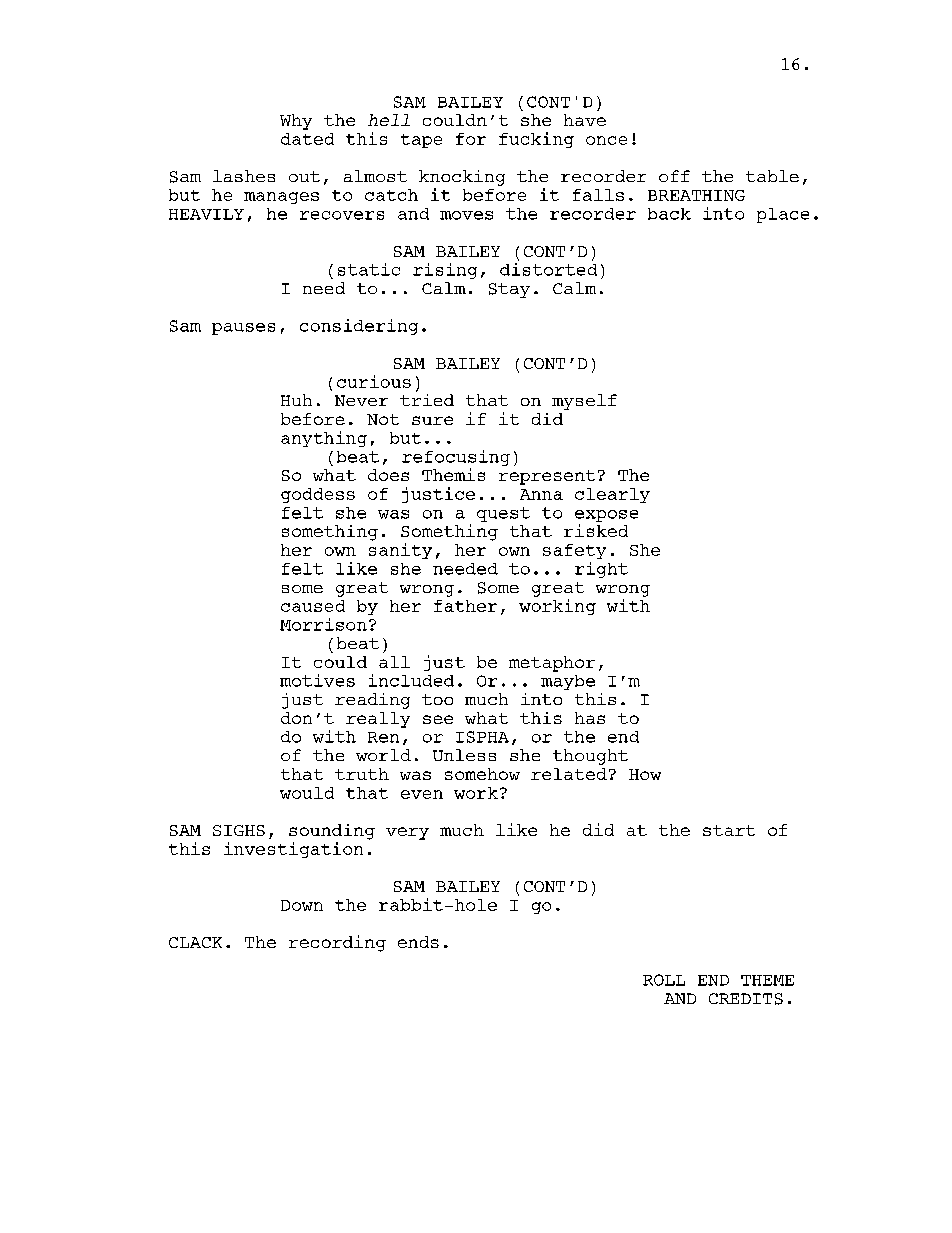 The width and height of the document is (952, 1233). Describe the element at coordinates (243, 329) in the document. I see `pauses` at that location.
